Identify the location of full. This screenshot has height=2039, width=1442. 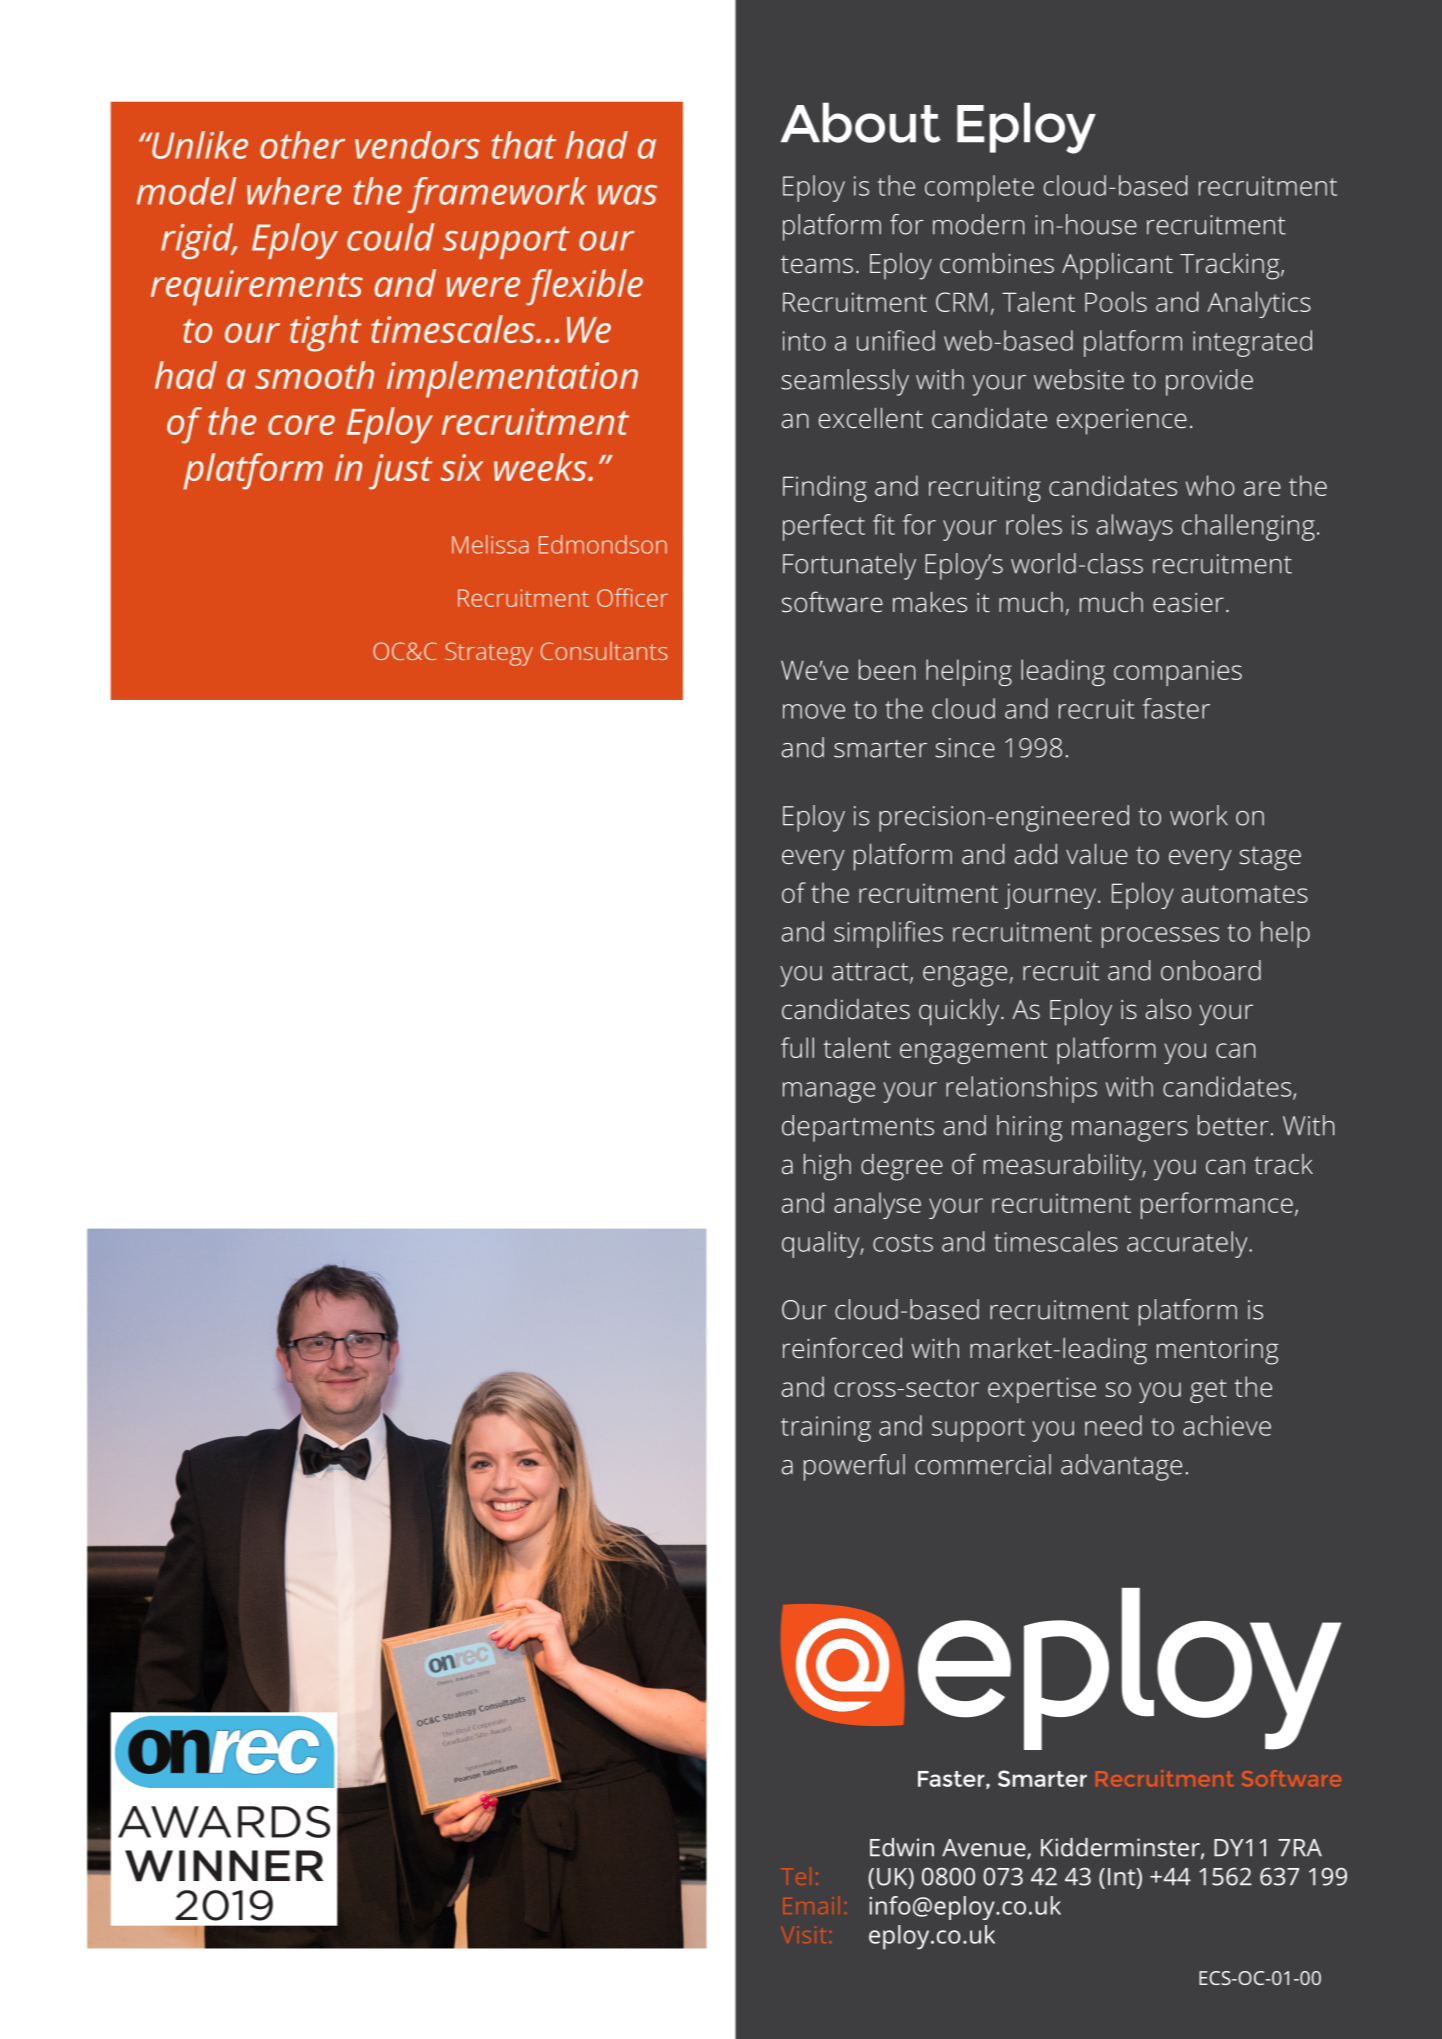
(797, 1047).
